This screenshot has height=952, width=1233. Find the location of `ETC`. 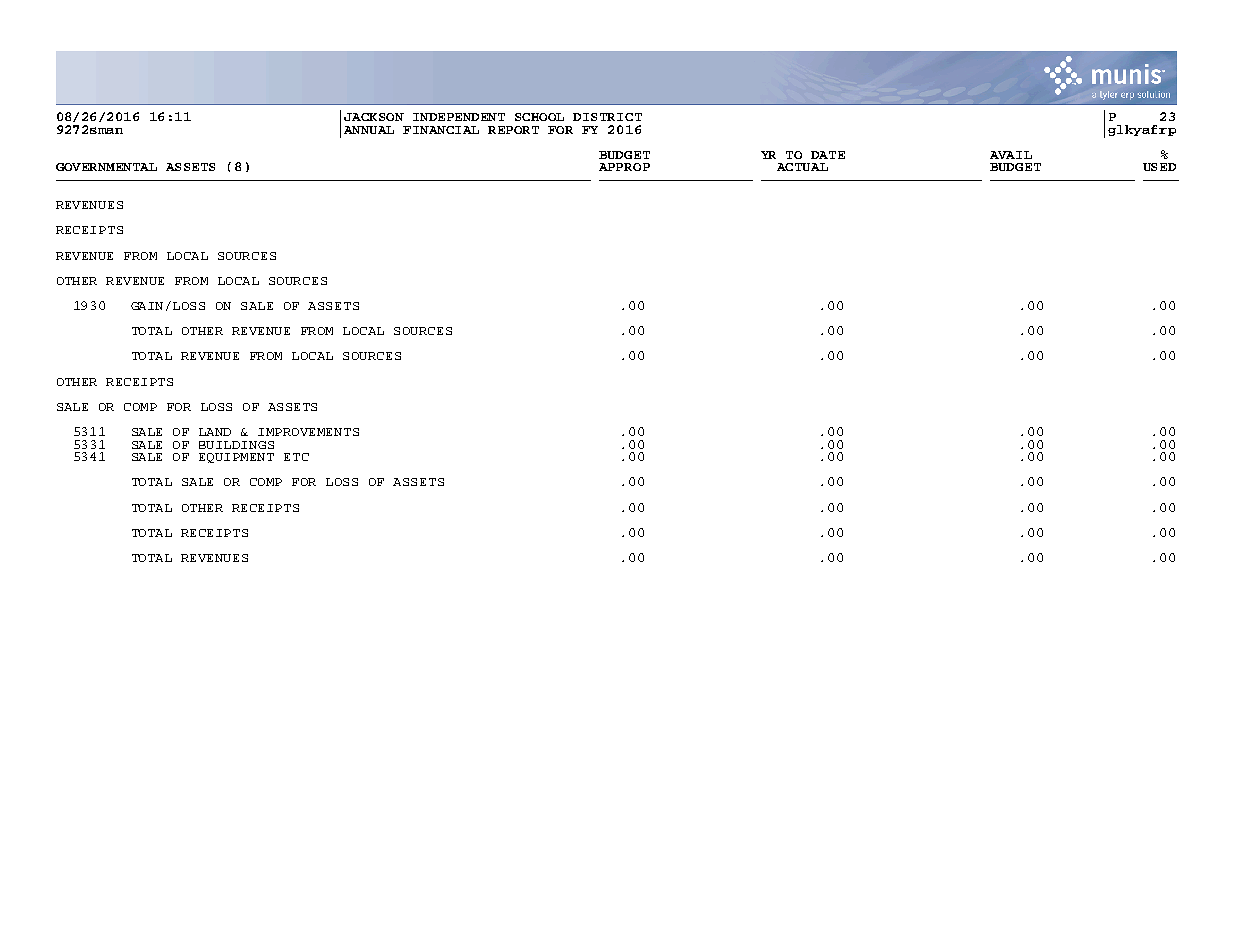

ETC is located at coordinates (296, 457).
